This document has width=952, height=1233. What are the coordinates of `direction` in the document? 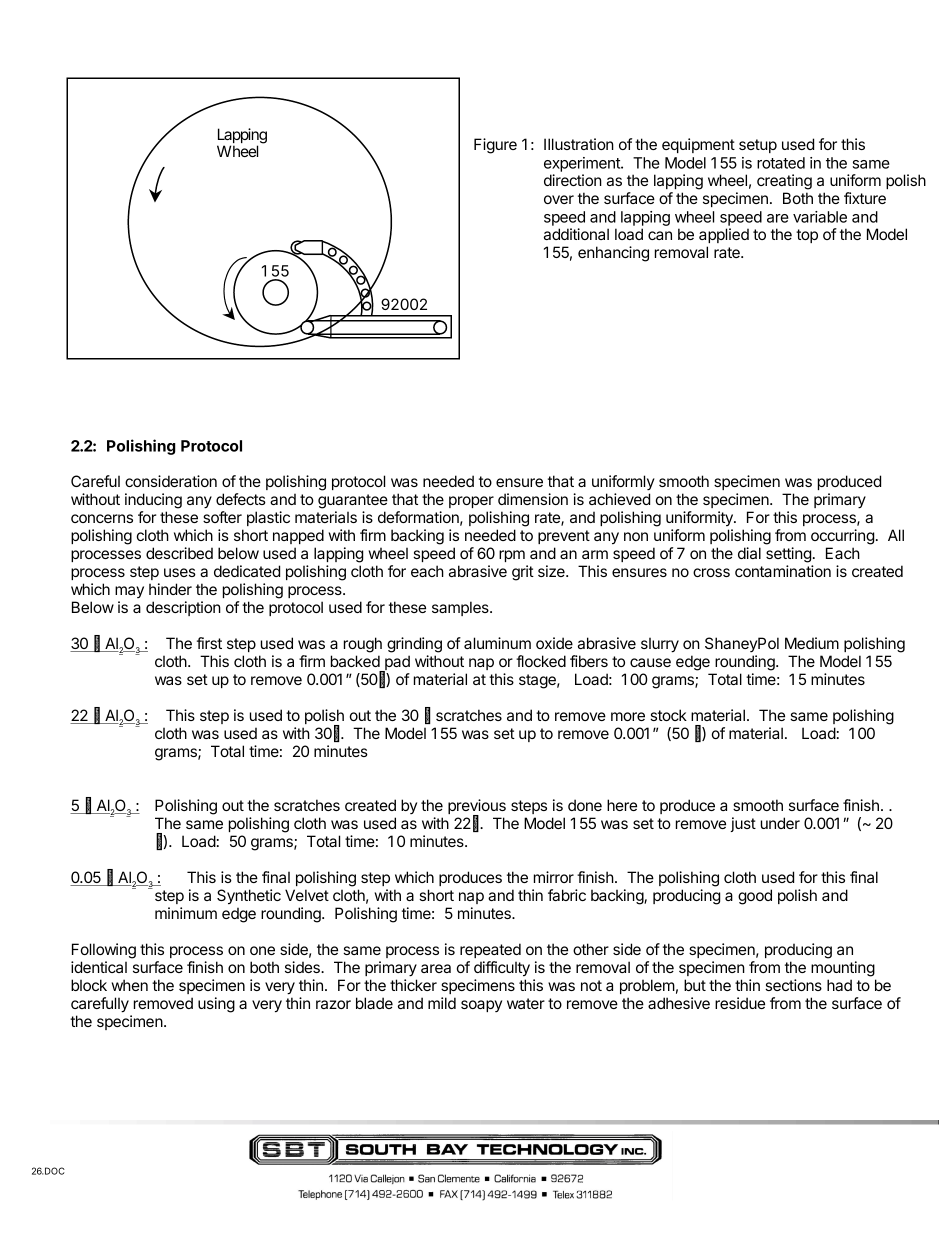 It's located at (573, 180).
